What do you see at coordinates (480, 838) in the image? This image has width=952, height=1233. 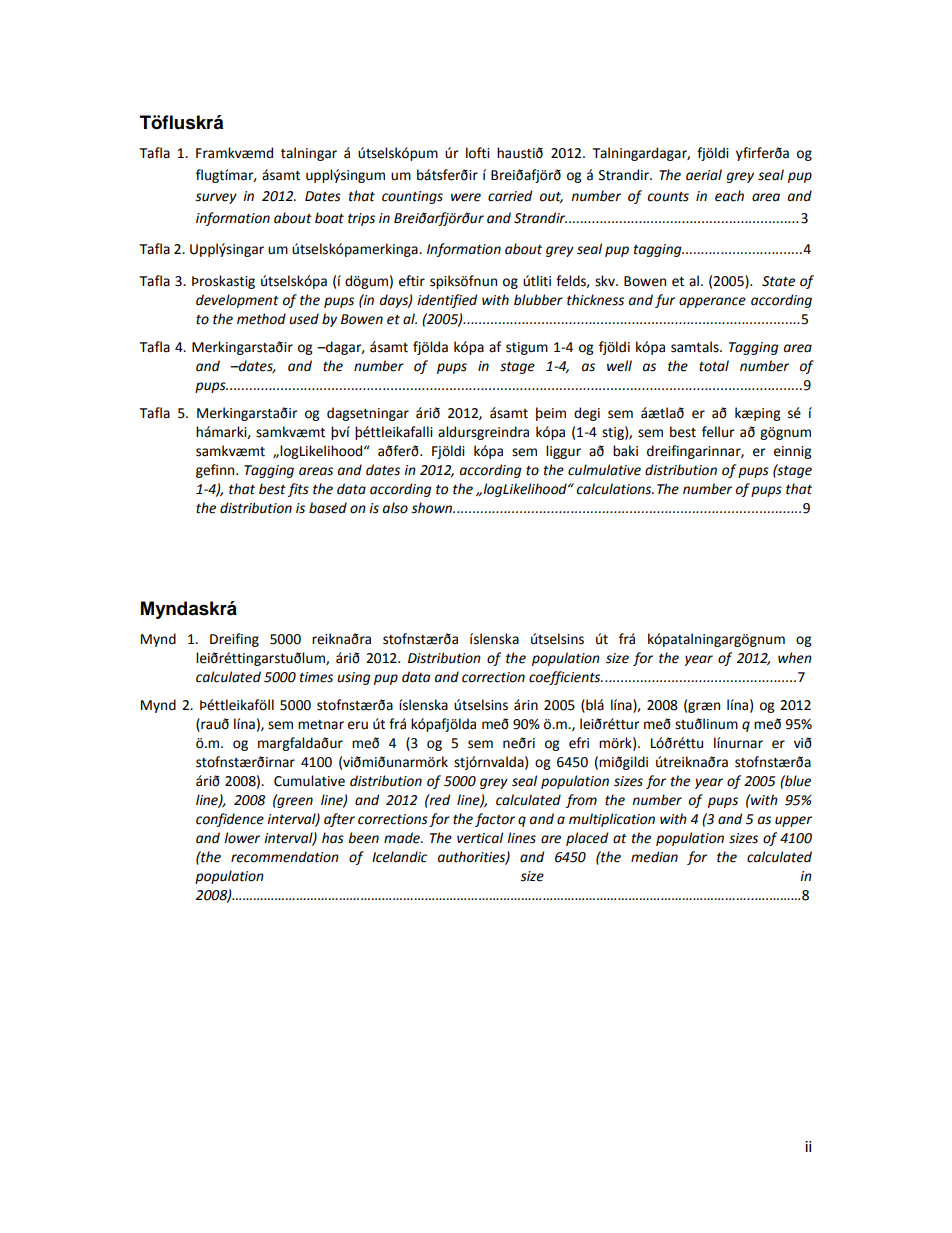 I see `vertical` at bounding box center [480, 838].
